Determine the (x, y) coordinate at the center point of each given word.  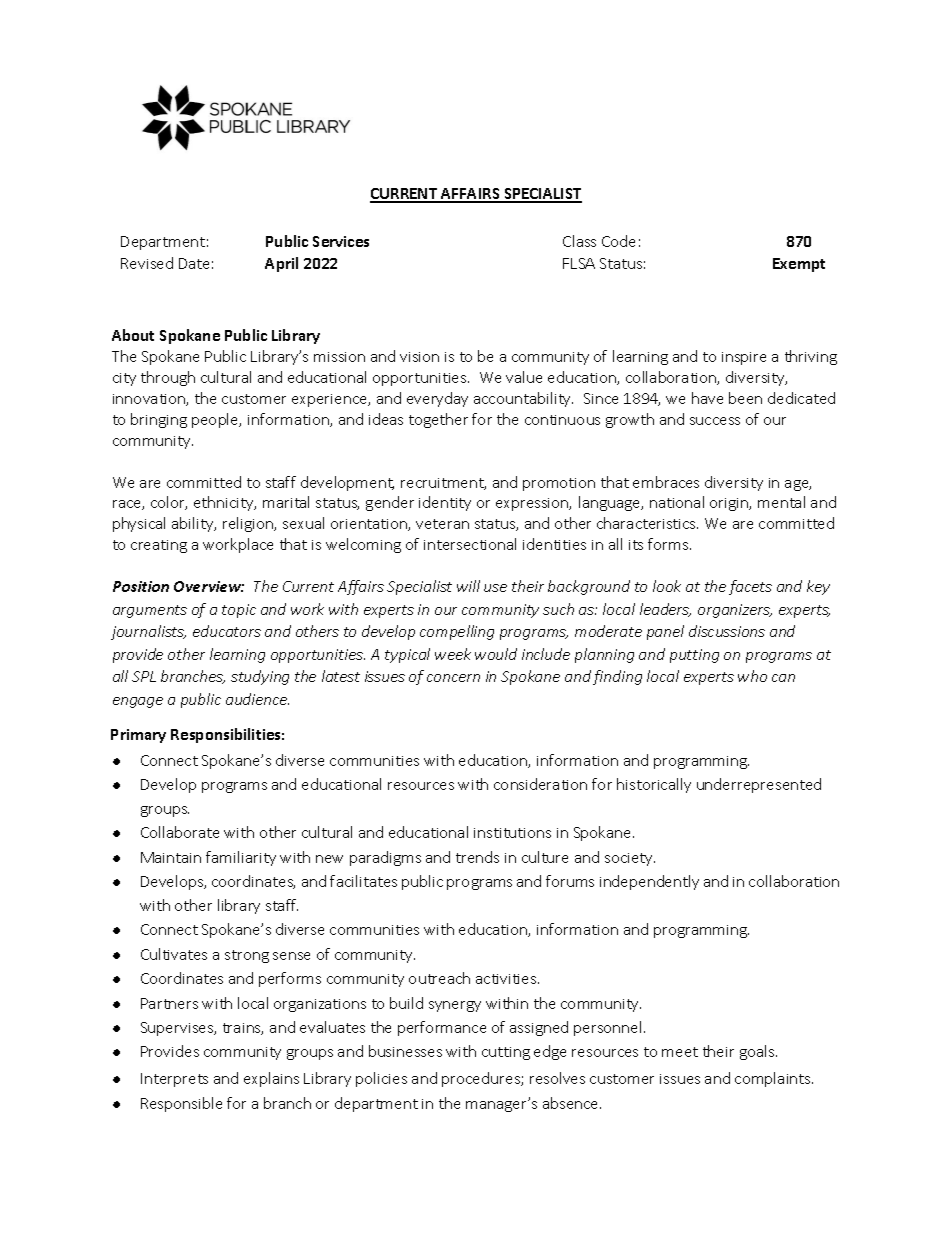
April (281, 264)
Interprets (174, 1080)
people (216, 420)
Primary (138, 736)
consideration (540, 784)
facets (750, 587)
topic (239, 611)
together (438, 420)
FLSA (579, 263)
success (715, 421)
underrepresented (759, 785)
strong (247, 956)
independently (649, 882)
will (468, 586)
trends (477, 857)
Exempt (799, 265)
